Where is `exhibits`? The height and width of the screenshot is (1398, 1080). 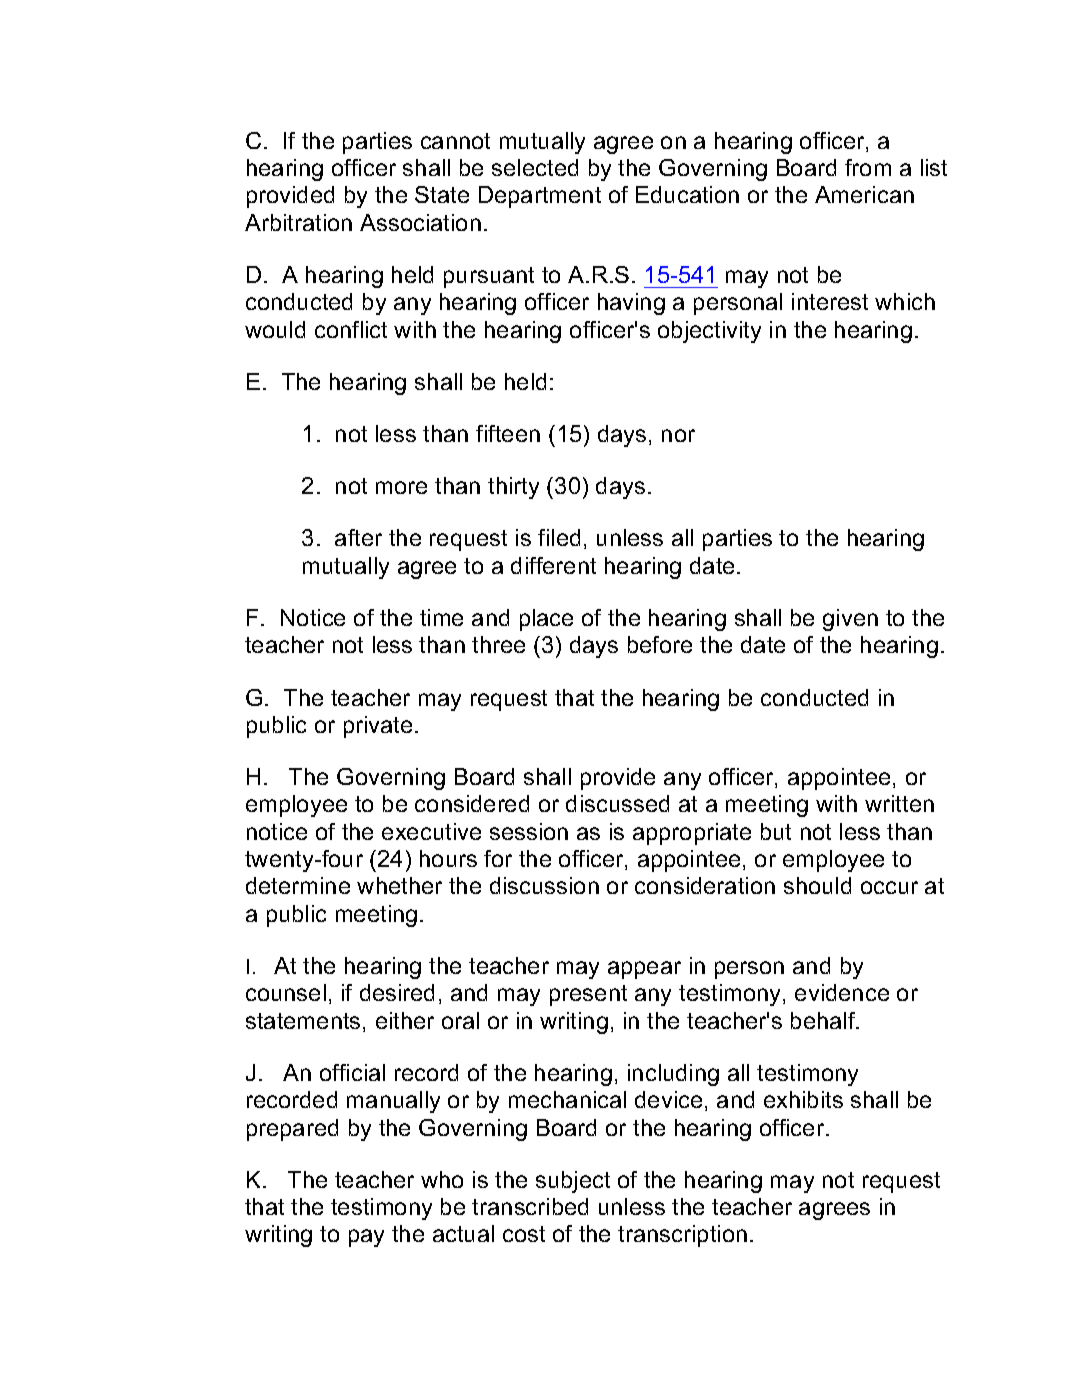 exhibits is located at coordinates (803, 1099).
